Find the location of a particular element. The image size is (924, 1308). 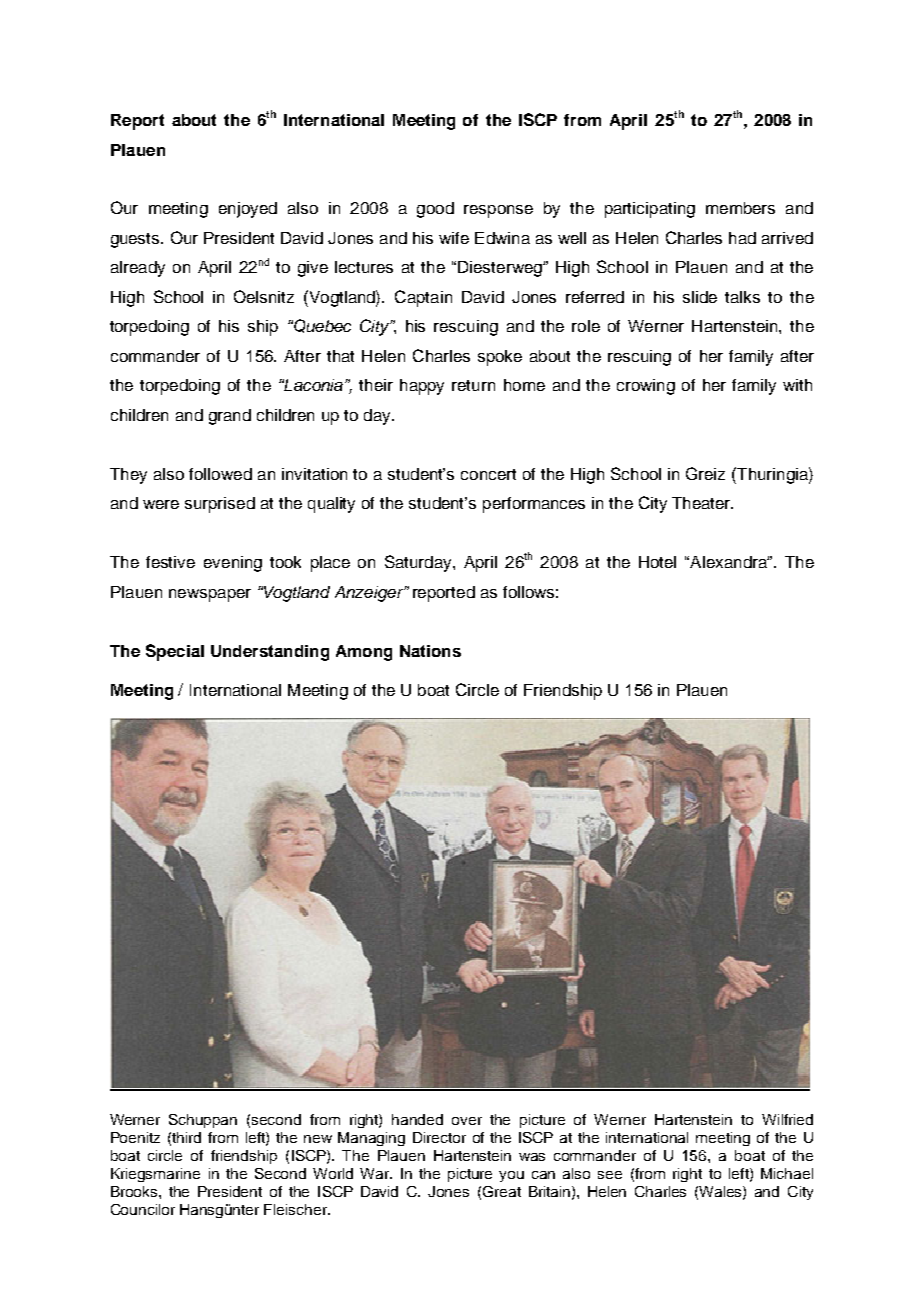

Special is located at coordinates (175, 652).
